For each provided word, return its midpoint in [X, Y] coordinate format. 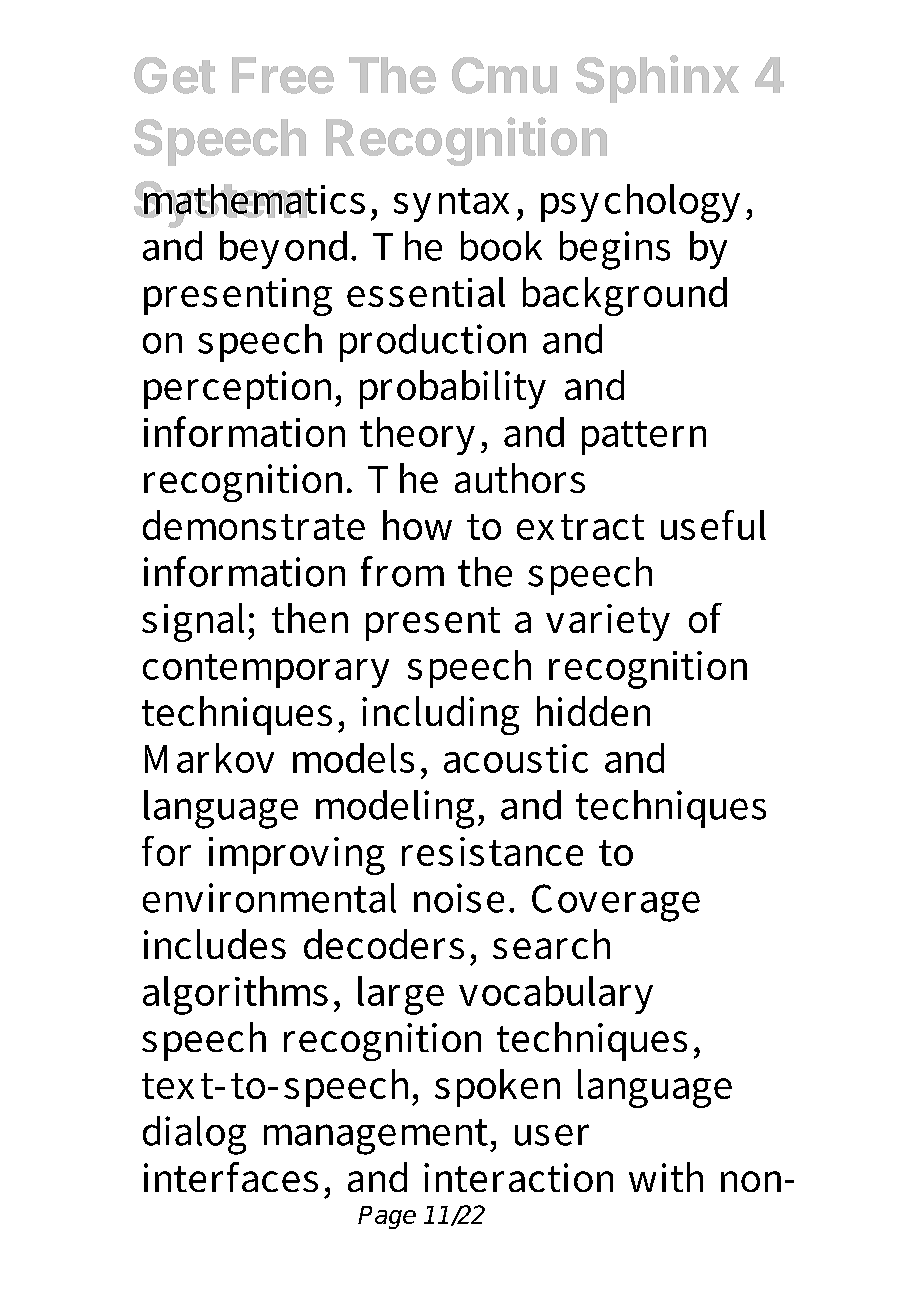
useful [713, 525]
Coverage [616, 903]
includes [215, 944]
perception [240, 390]
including [440, 715]
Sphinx [657, 79]
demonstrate [254, 525]
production [433, 343]
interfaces [231, 1177]
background [625, 296]
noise [459, 898]
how [417, 525]
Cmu [504, 75]
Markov [209, 758]
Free [283, 75]
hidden [593, 711]
